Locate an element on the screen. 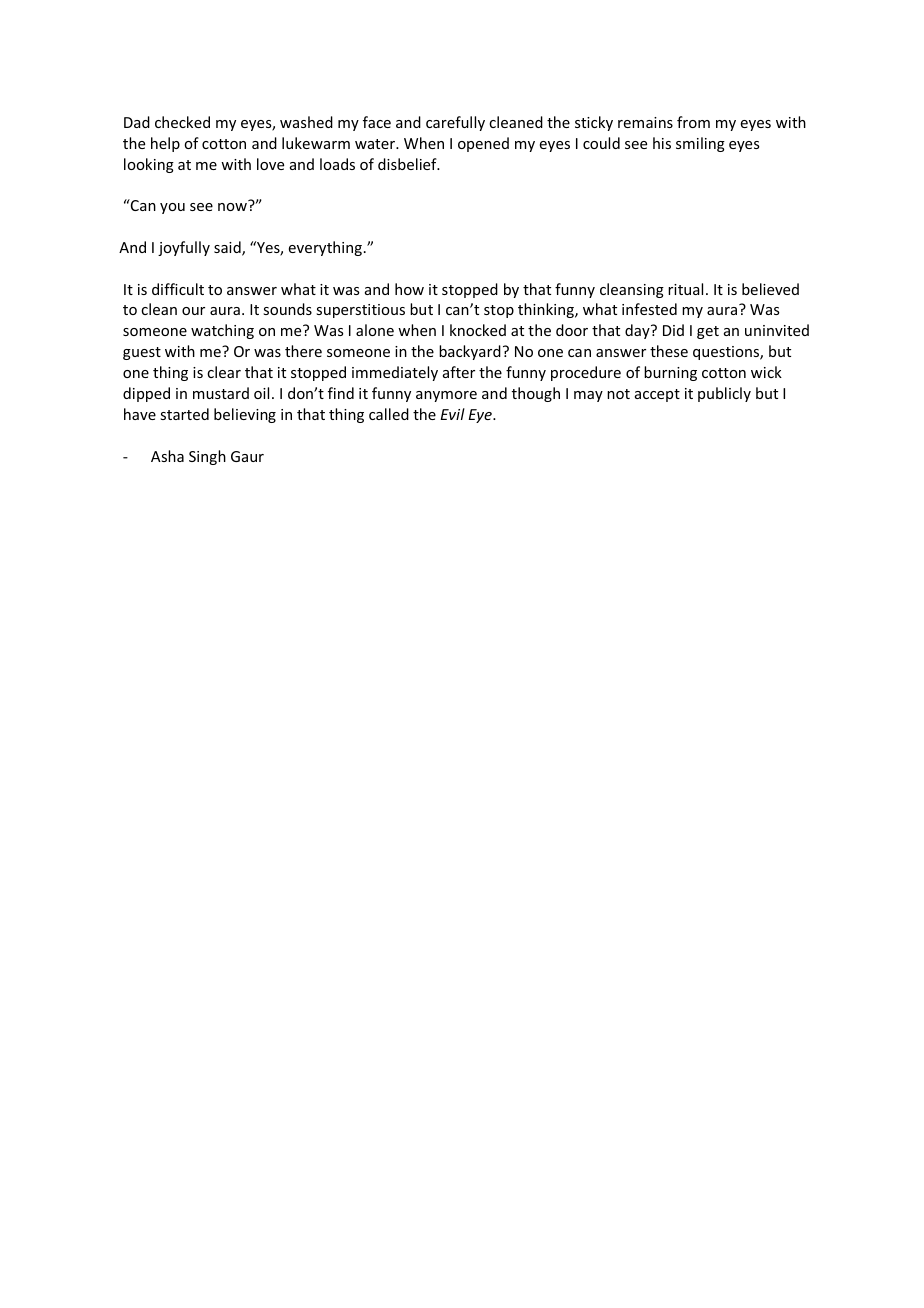  now is located at coordinates (232, 207).
